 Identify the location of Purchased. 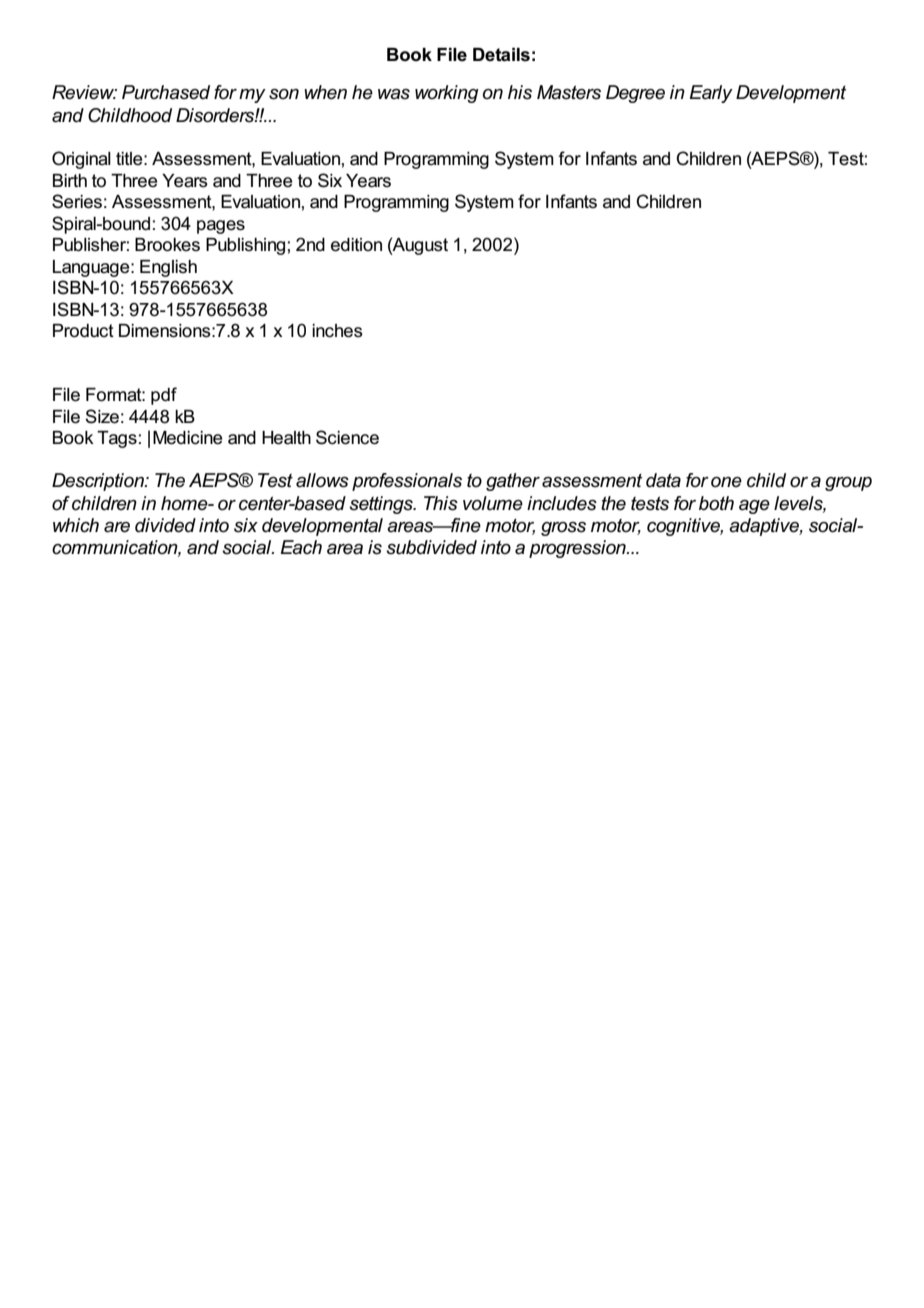
(166, 92).
